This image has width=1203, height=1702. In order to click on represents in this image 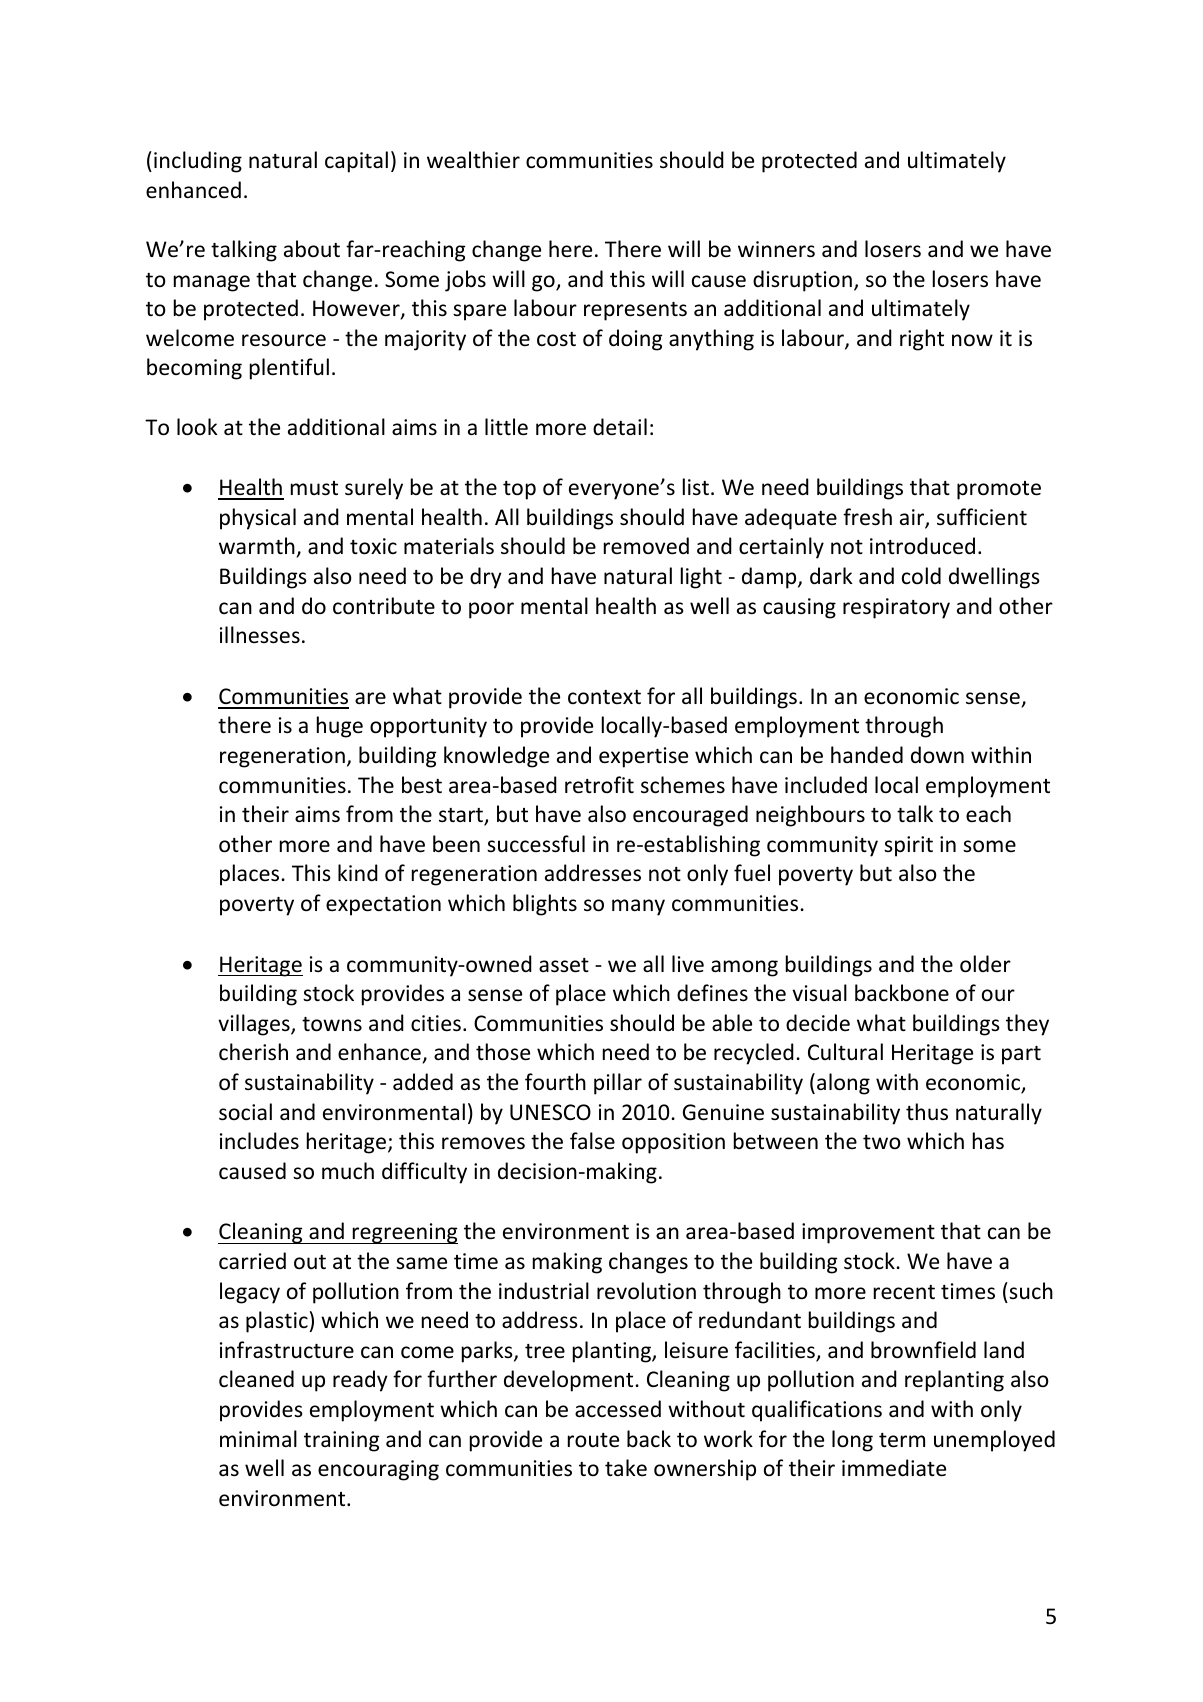, I will do `click(635, 311)`.
